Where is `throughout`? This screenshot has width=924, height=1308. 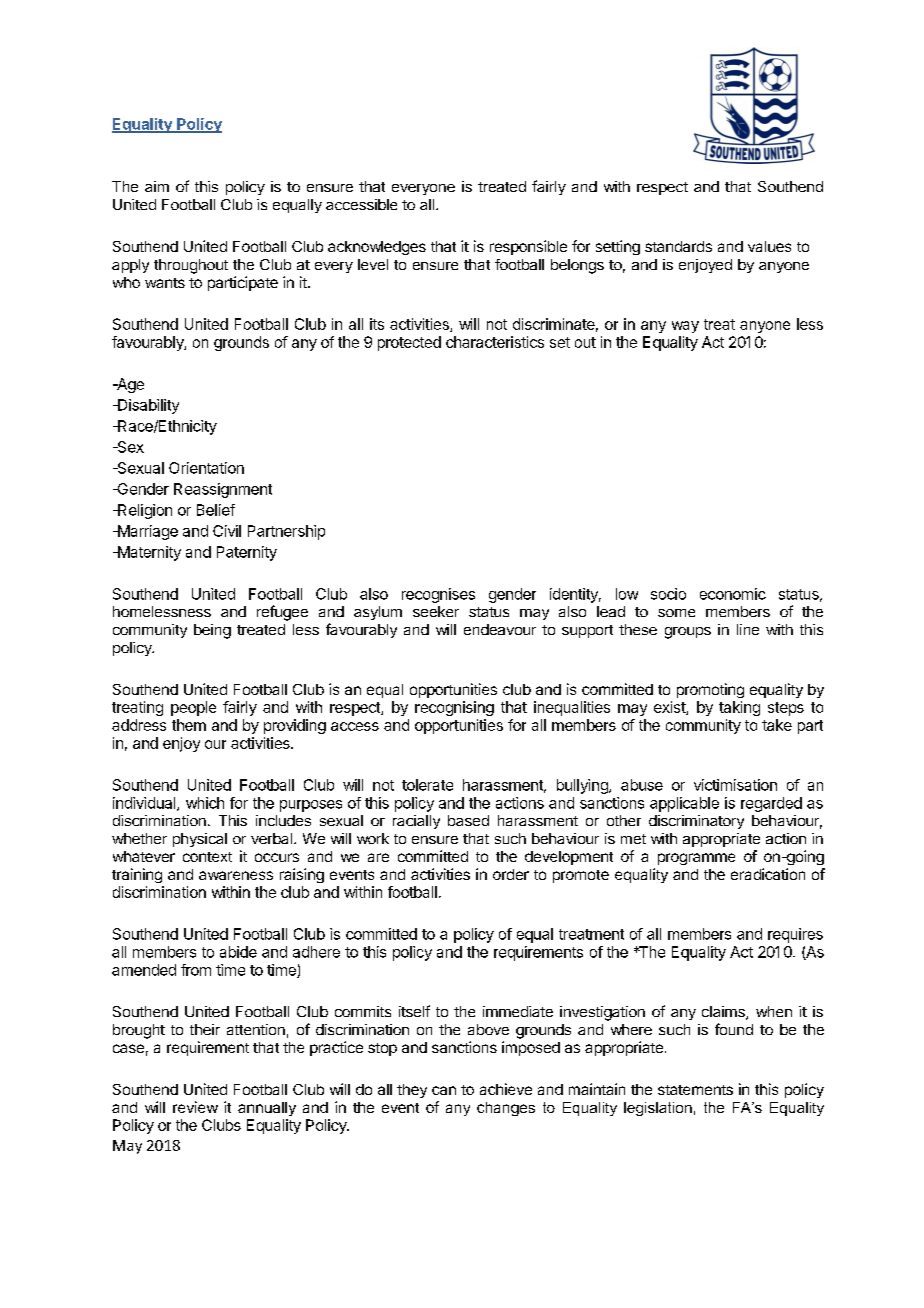 throughout is located at coordinates (191, 266).
